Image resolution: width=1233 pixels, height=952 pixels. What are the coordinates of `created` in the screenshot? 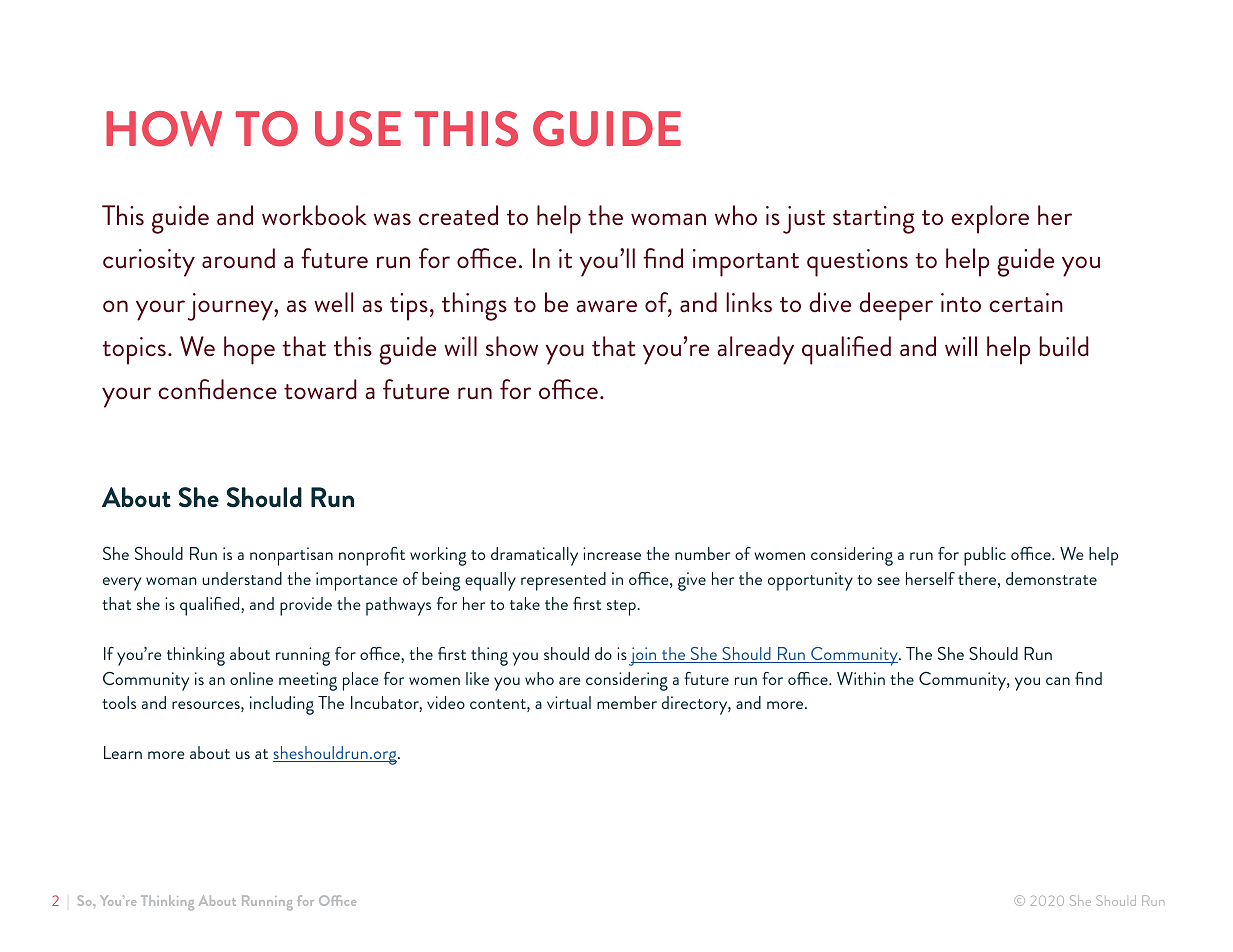 It's located at (458, 215).
